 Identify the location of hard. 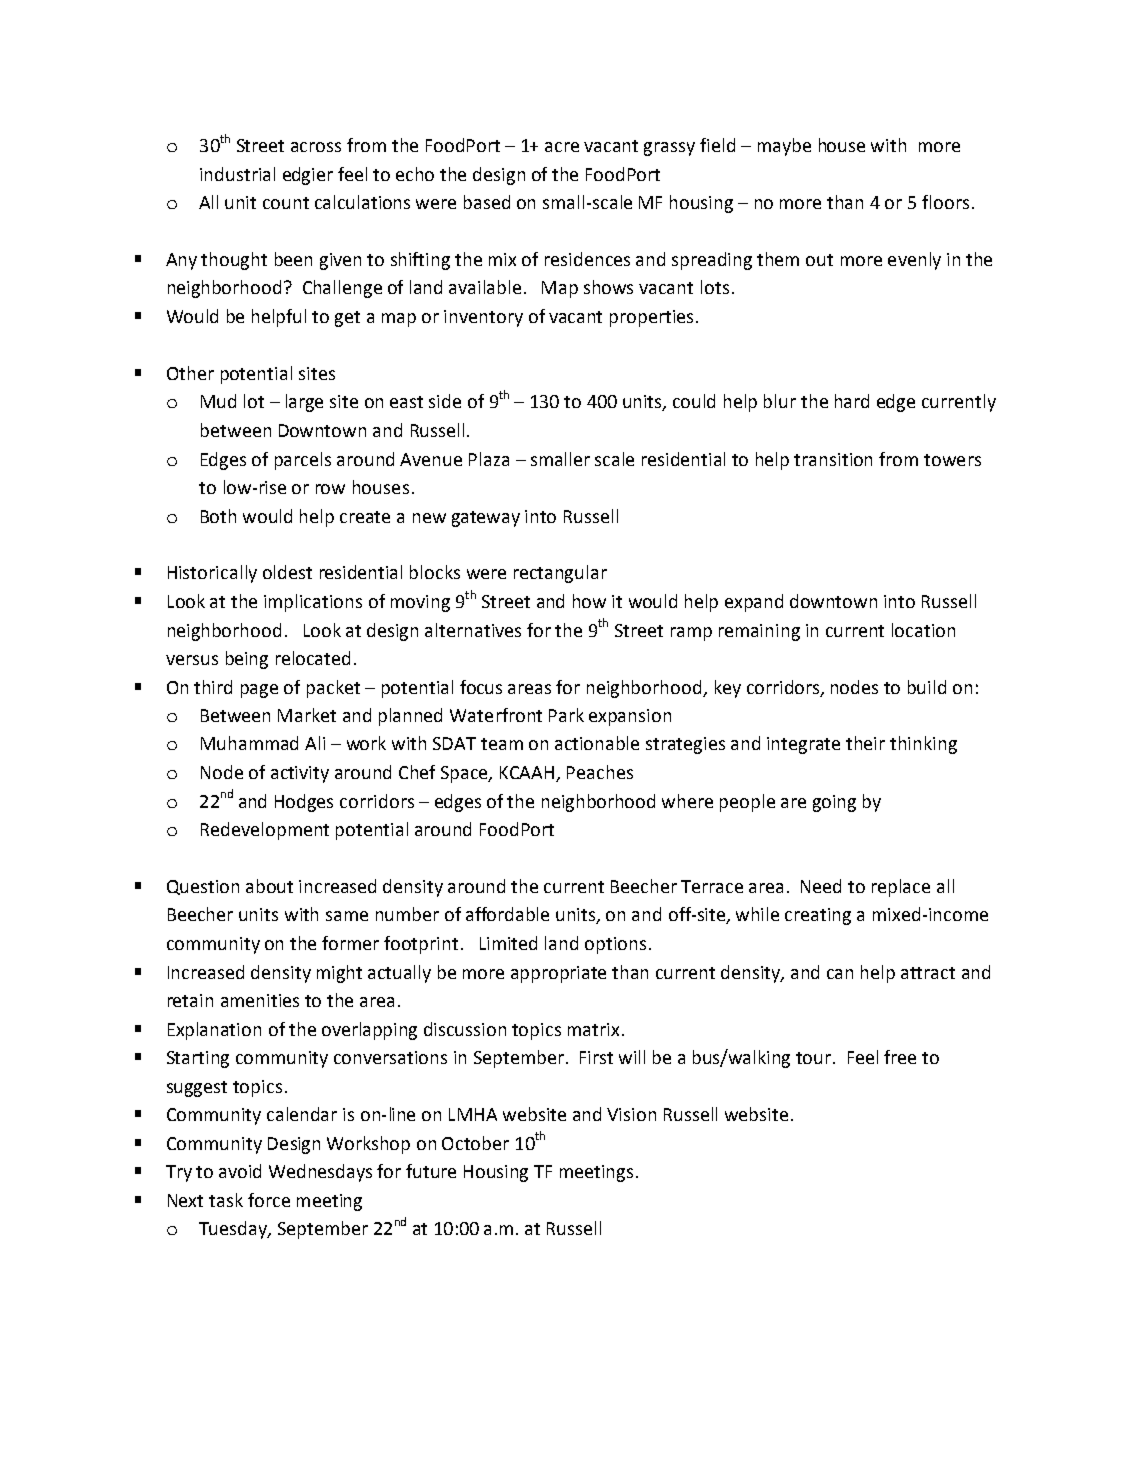
(852, 401).
